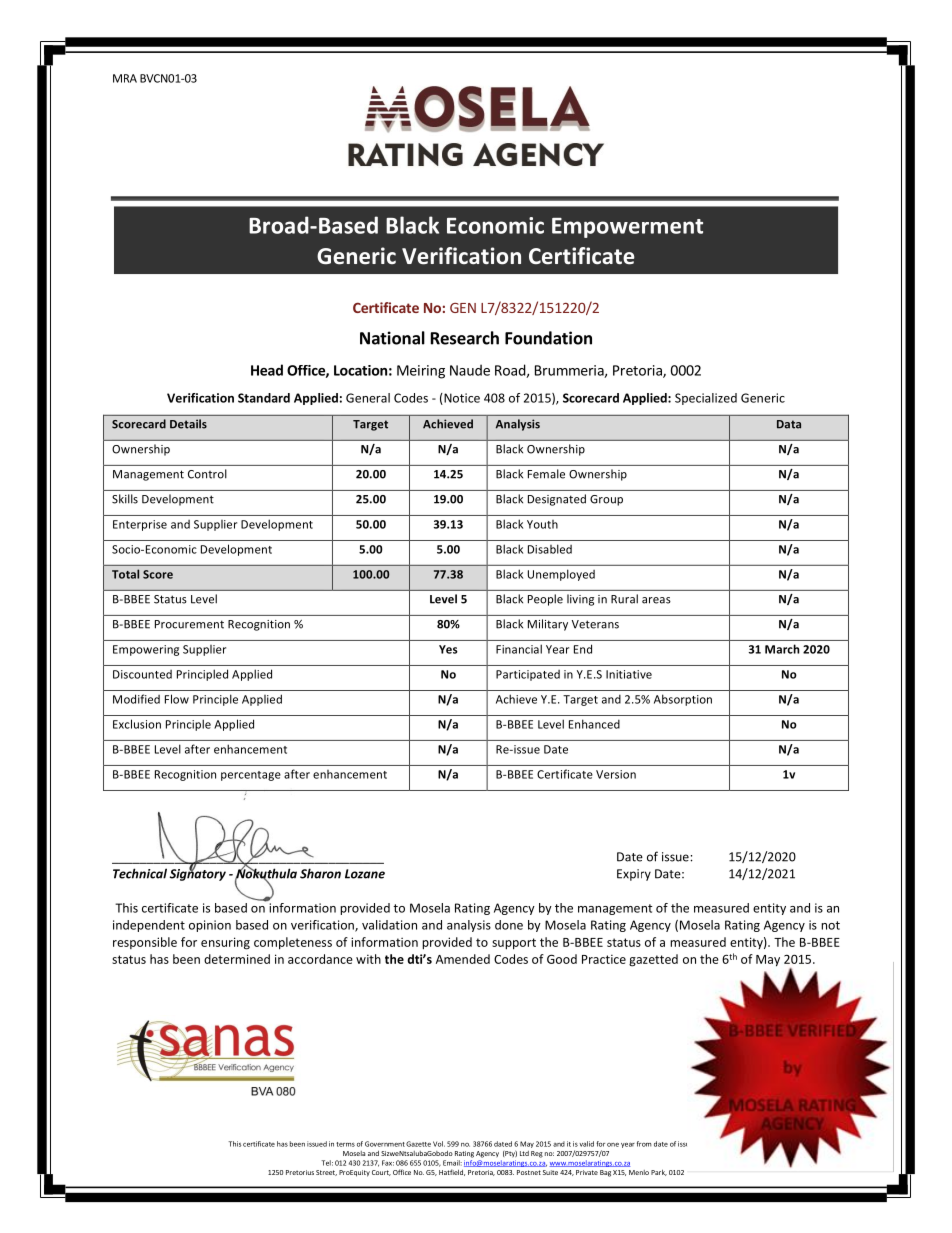 Image resolution: width=952 pixels, height=1233 pixels. What do you see at coordinates (509, 925) in the screenshot?
I see `done` at bounding box center [509, 925].
